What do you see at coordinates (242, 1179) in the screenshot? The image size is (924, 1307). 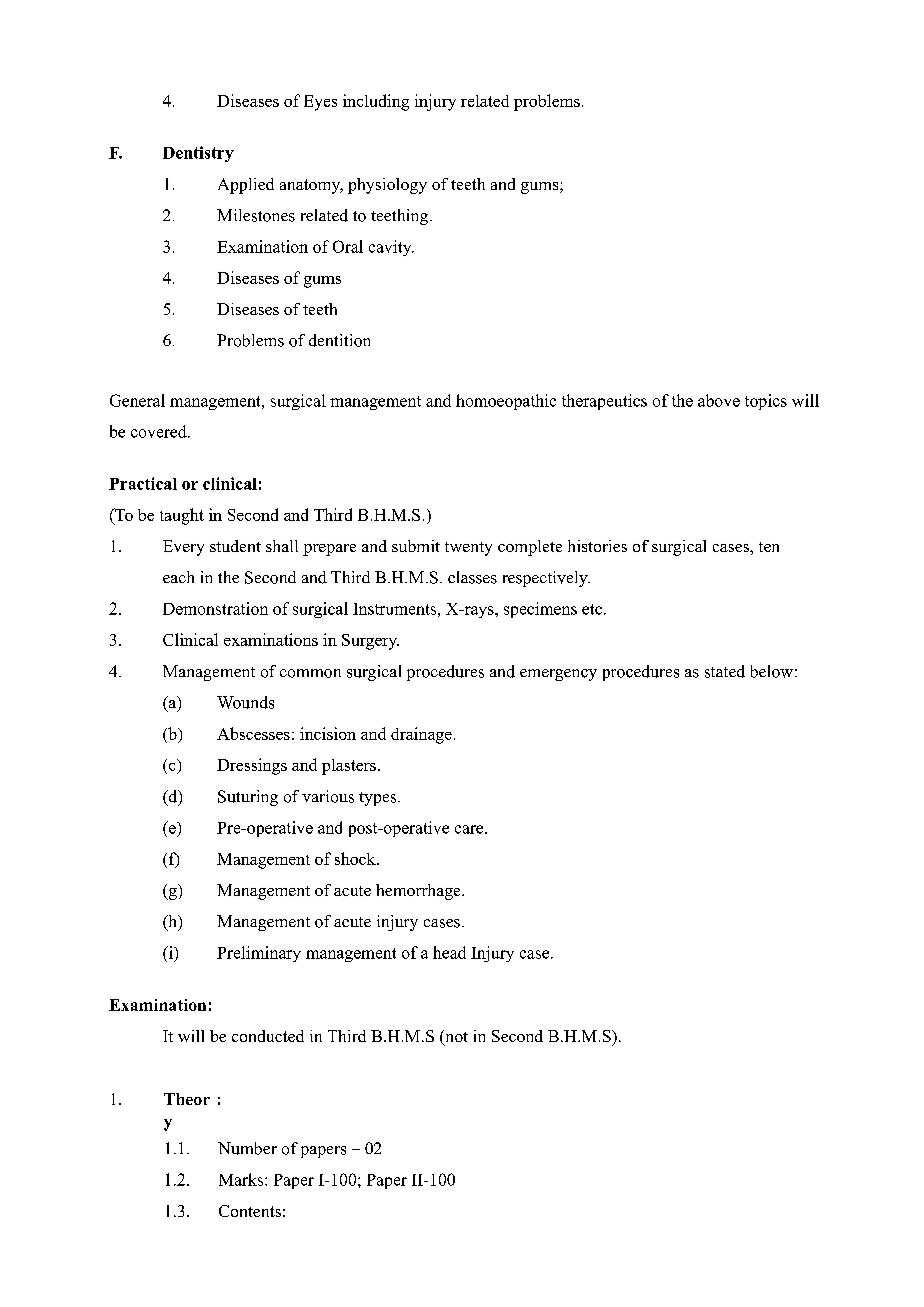 I see `Marks` at bounding box center [242, 1179].
